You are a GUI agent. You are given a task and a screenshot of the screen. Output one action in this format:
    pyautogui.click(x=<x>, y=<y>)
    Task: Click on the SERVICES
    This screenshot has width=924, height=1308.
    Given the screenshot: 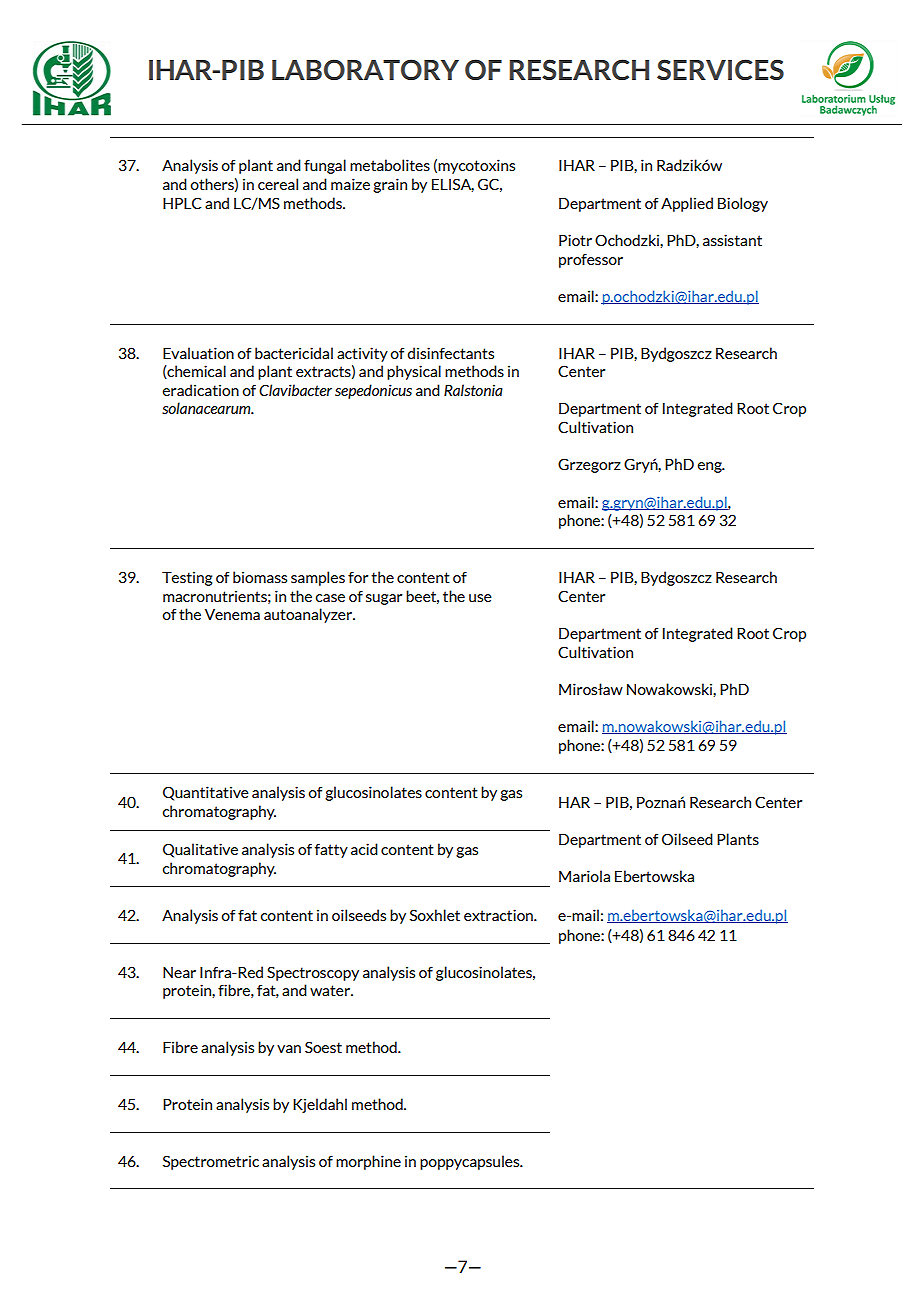 What is the action you would take?
    pyautogui.click(x=720, y=69)
